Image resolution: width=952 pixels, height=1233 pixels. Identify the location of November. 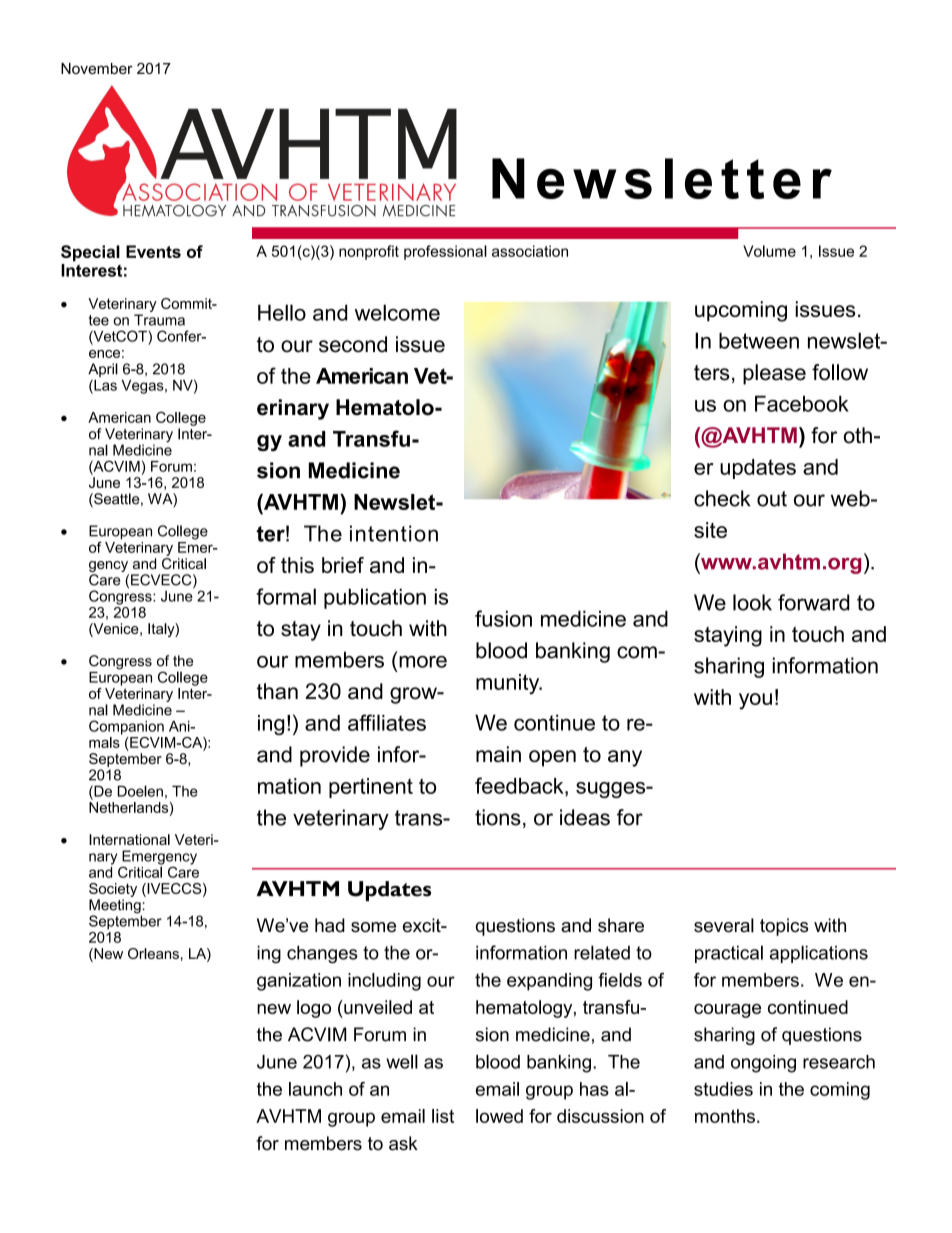
(97, 68).
